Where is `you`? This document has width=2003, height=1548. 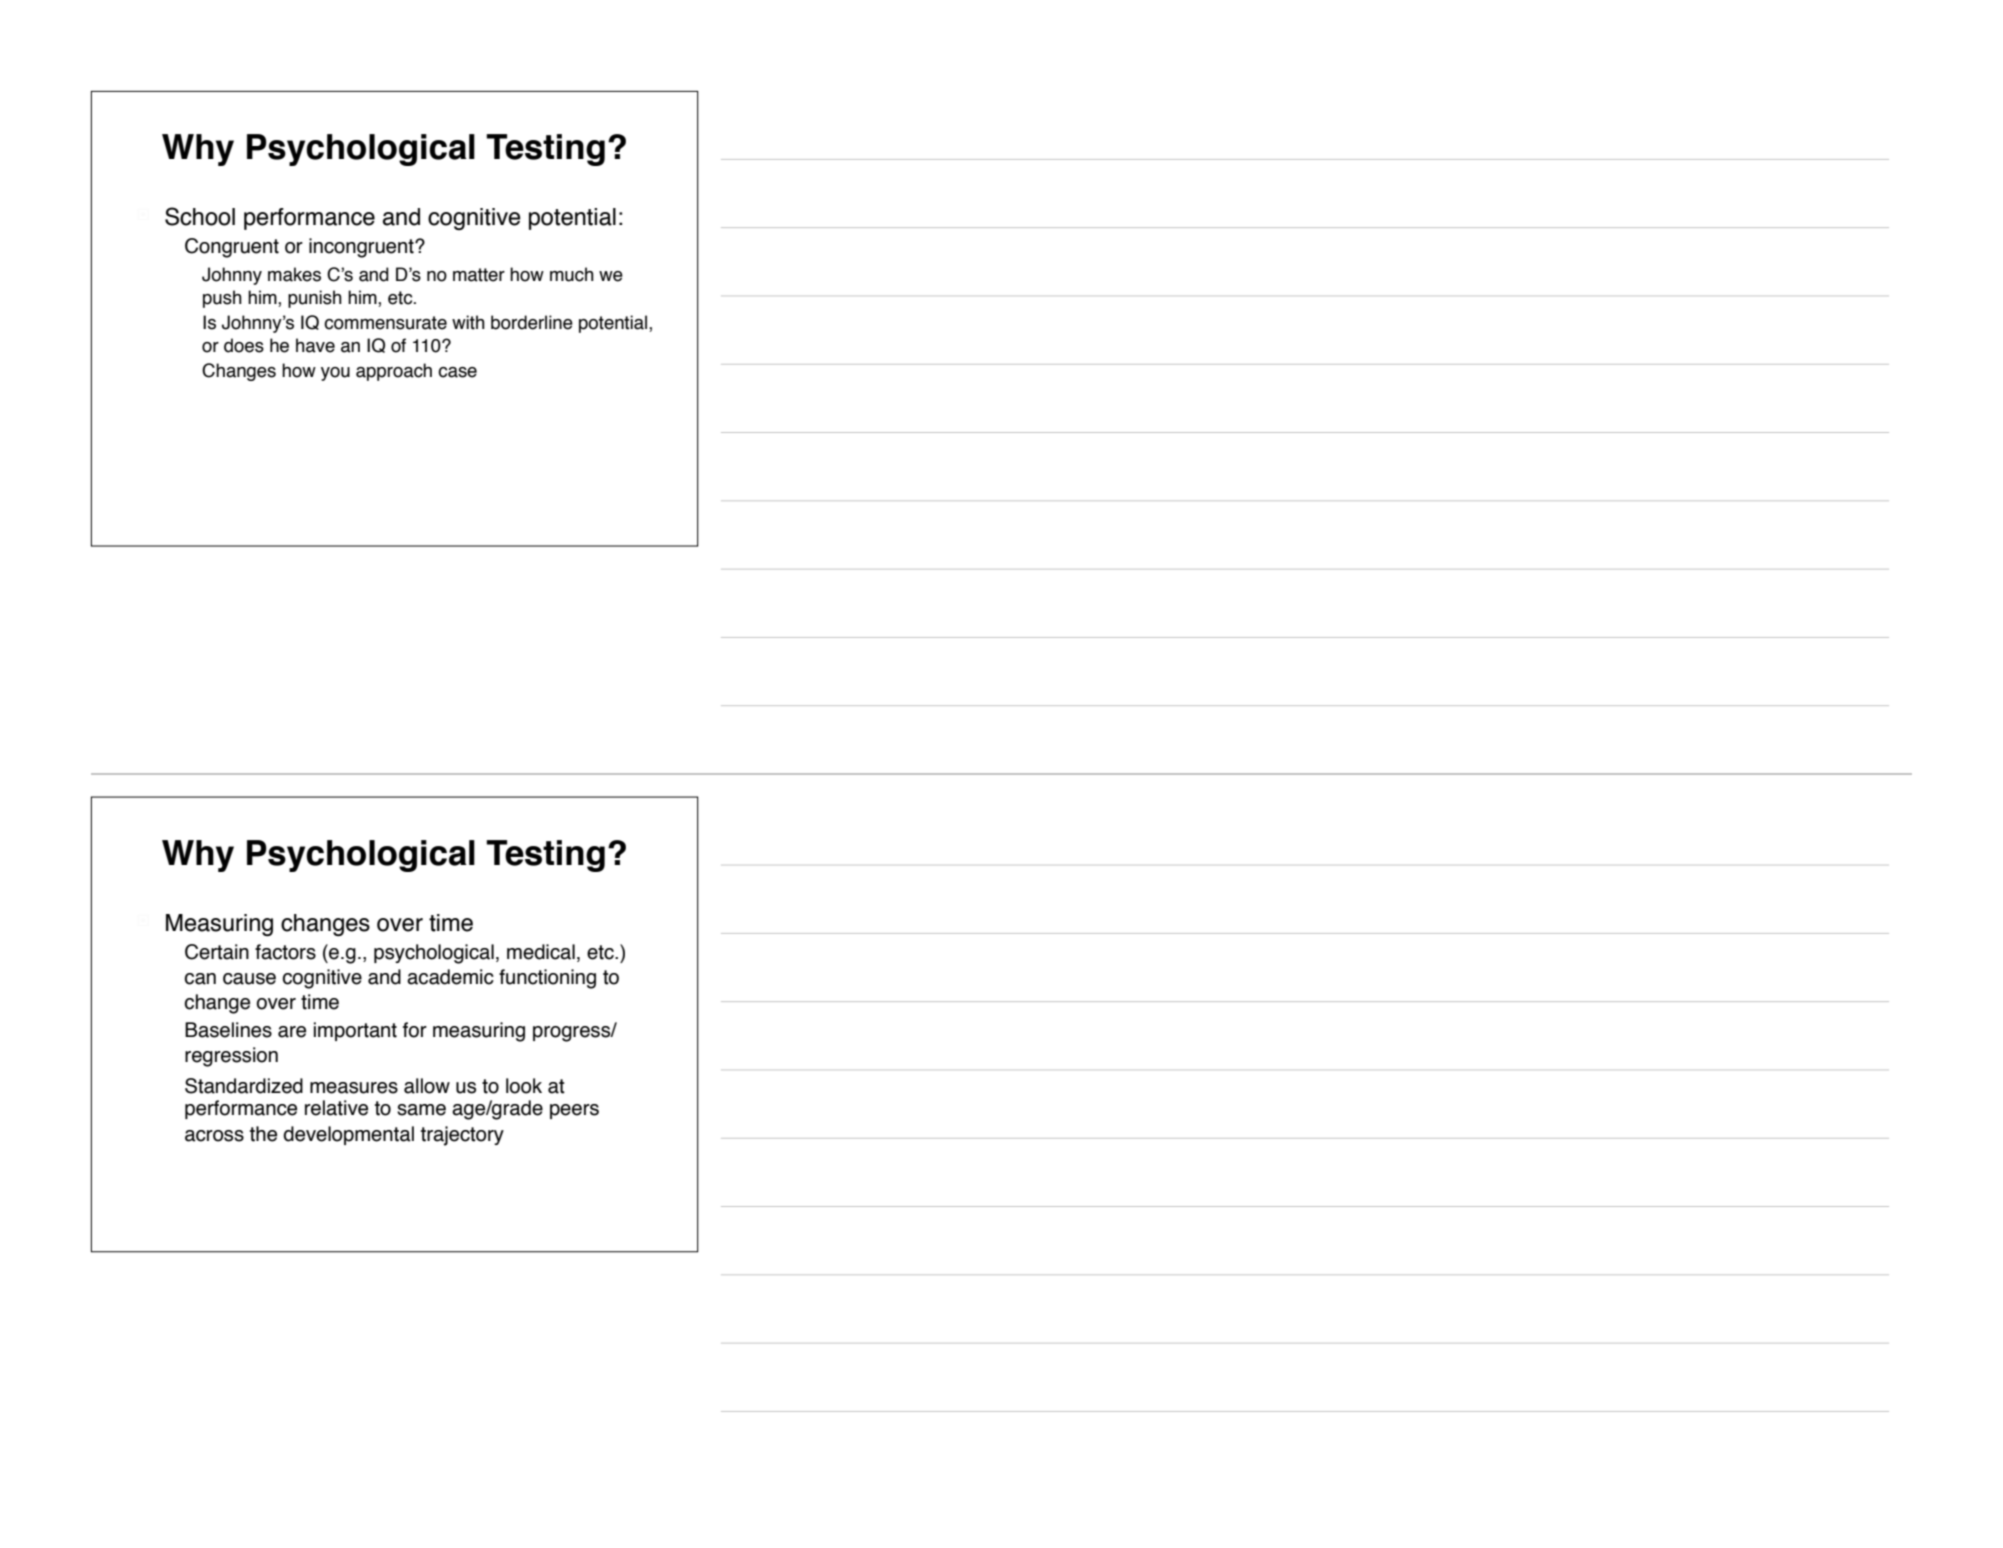 you is located at coordinates (335, 374).
